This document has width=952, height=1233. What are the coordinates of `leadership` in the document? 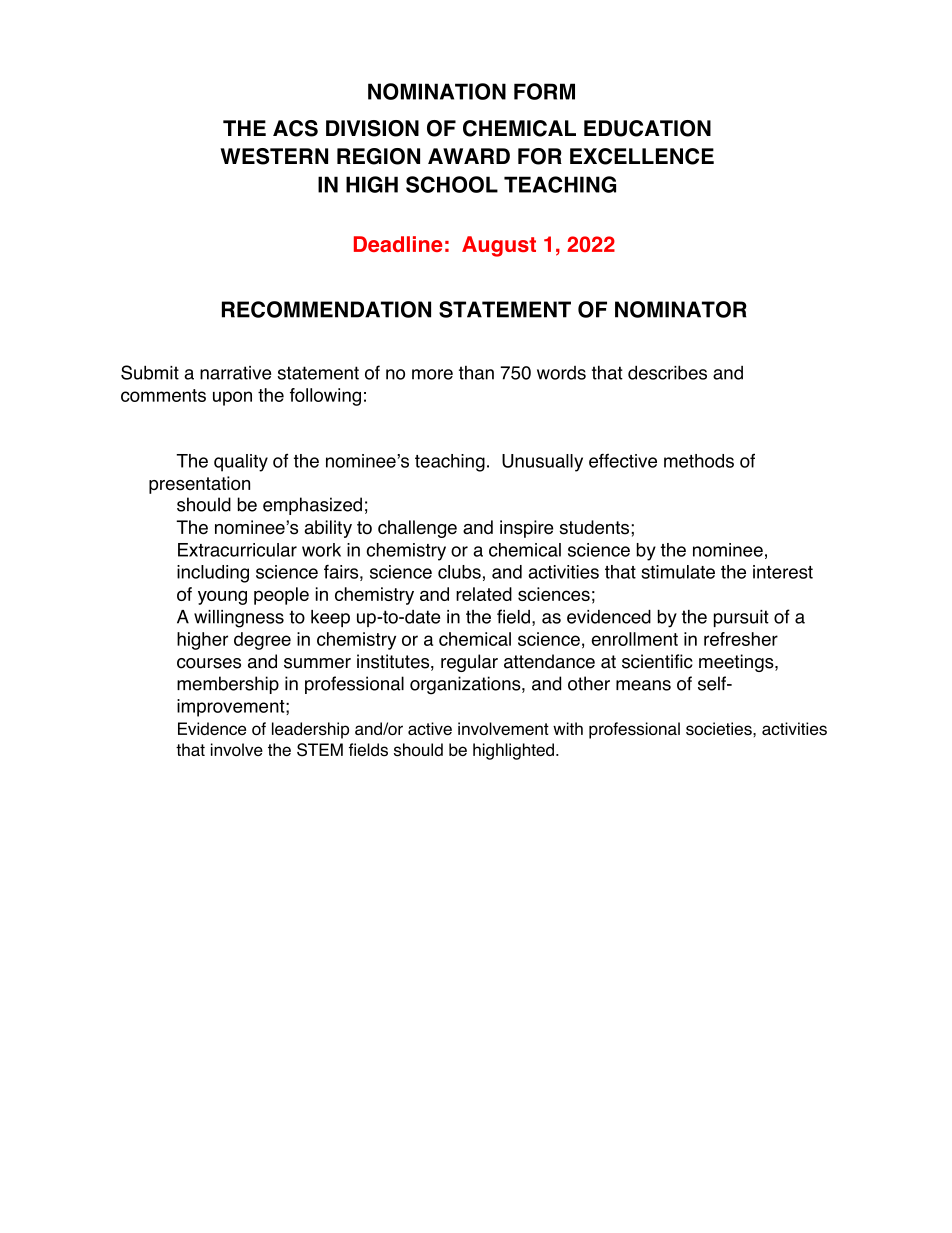 It's located at (310, 730).
